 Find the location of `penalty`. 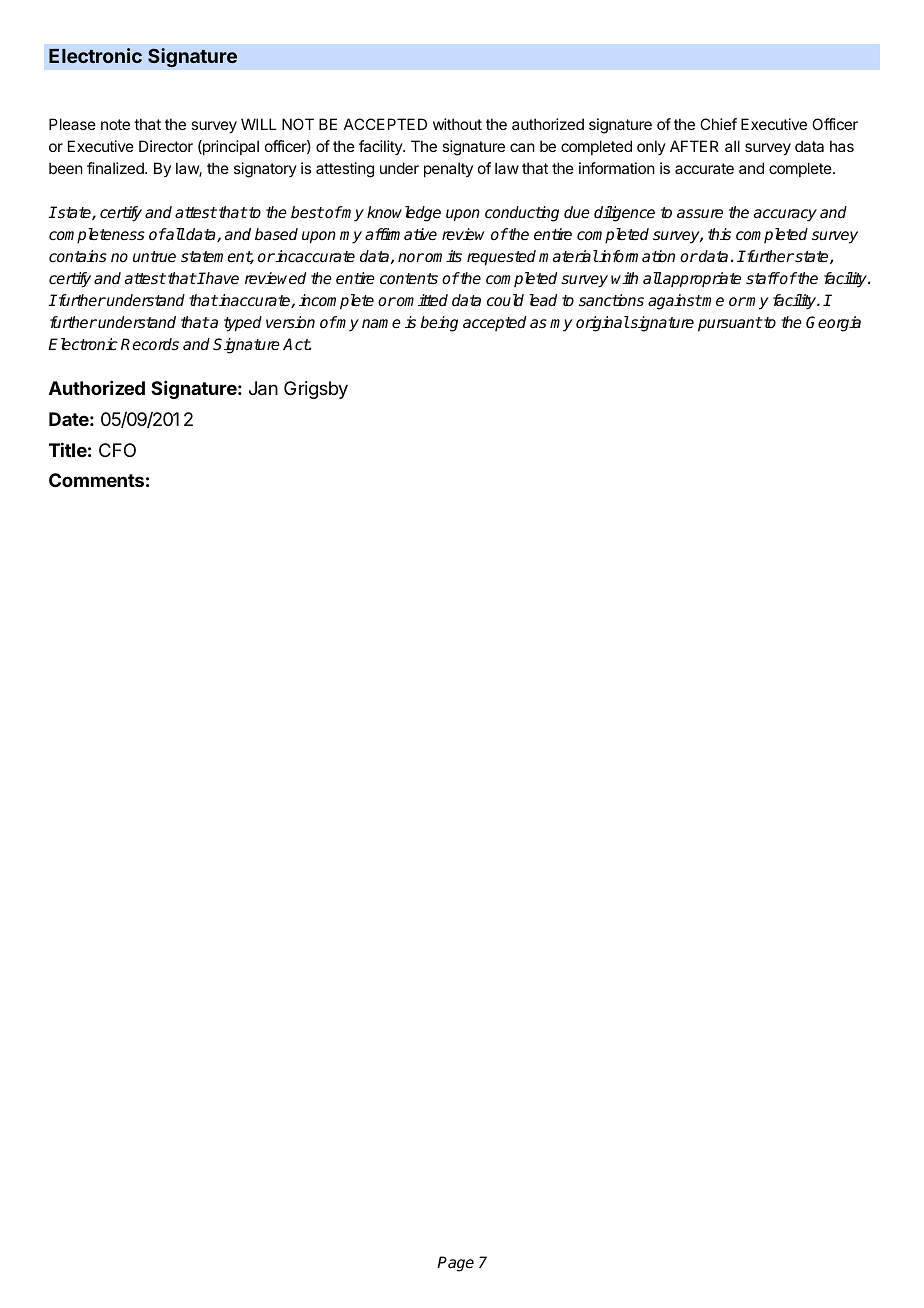

penalty is located at coordinates (448, 169).
